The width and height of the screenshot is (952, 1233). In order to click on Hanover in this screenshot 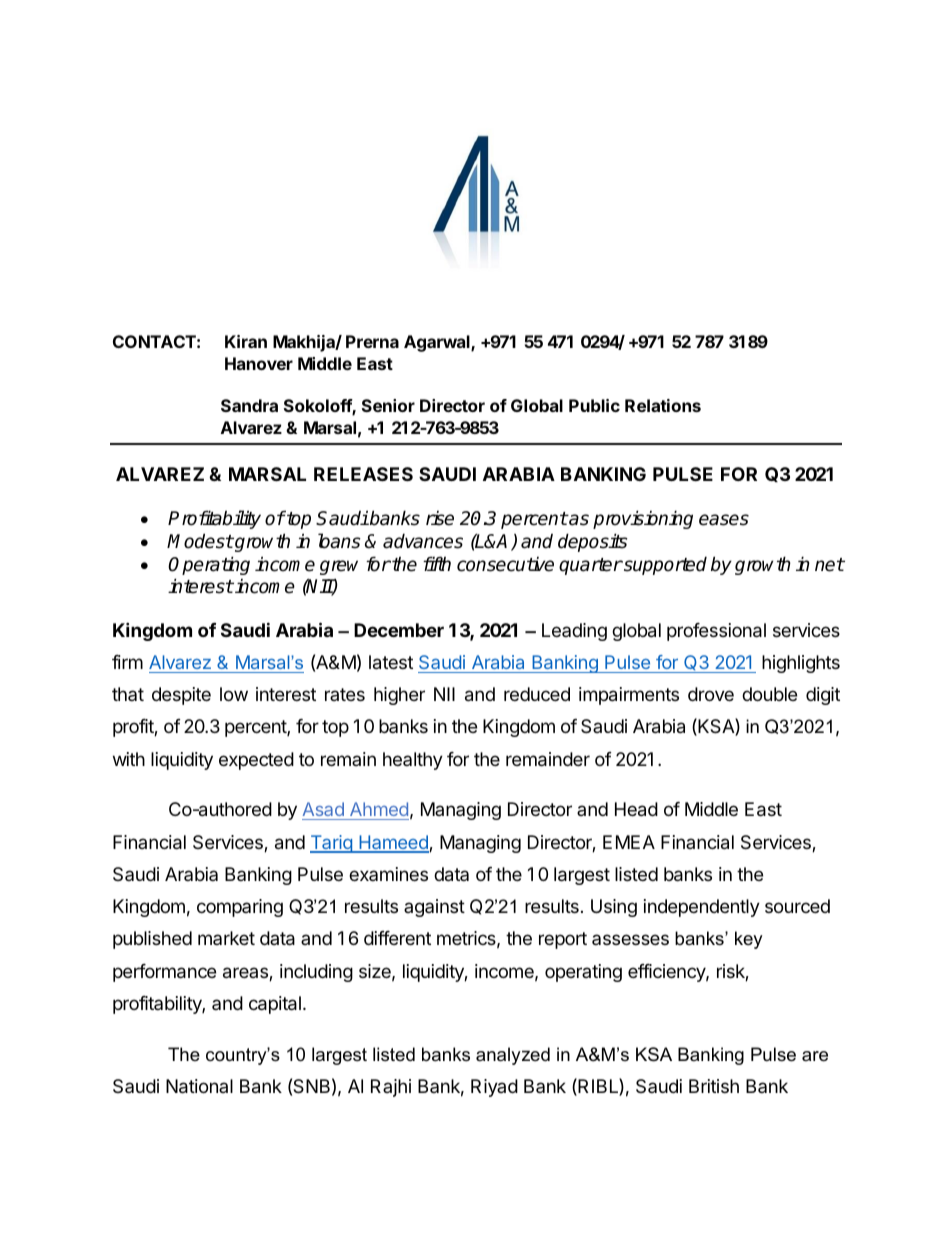, I will do `click(259, 363)`.
